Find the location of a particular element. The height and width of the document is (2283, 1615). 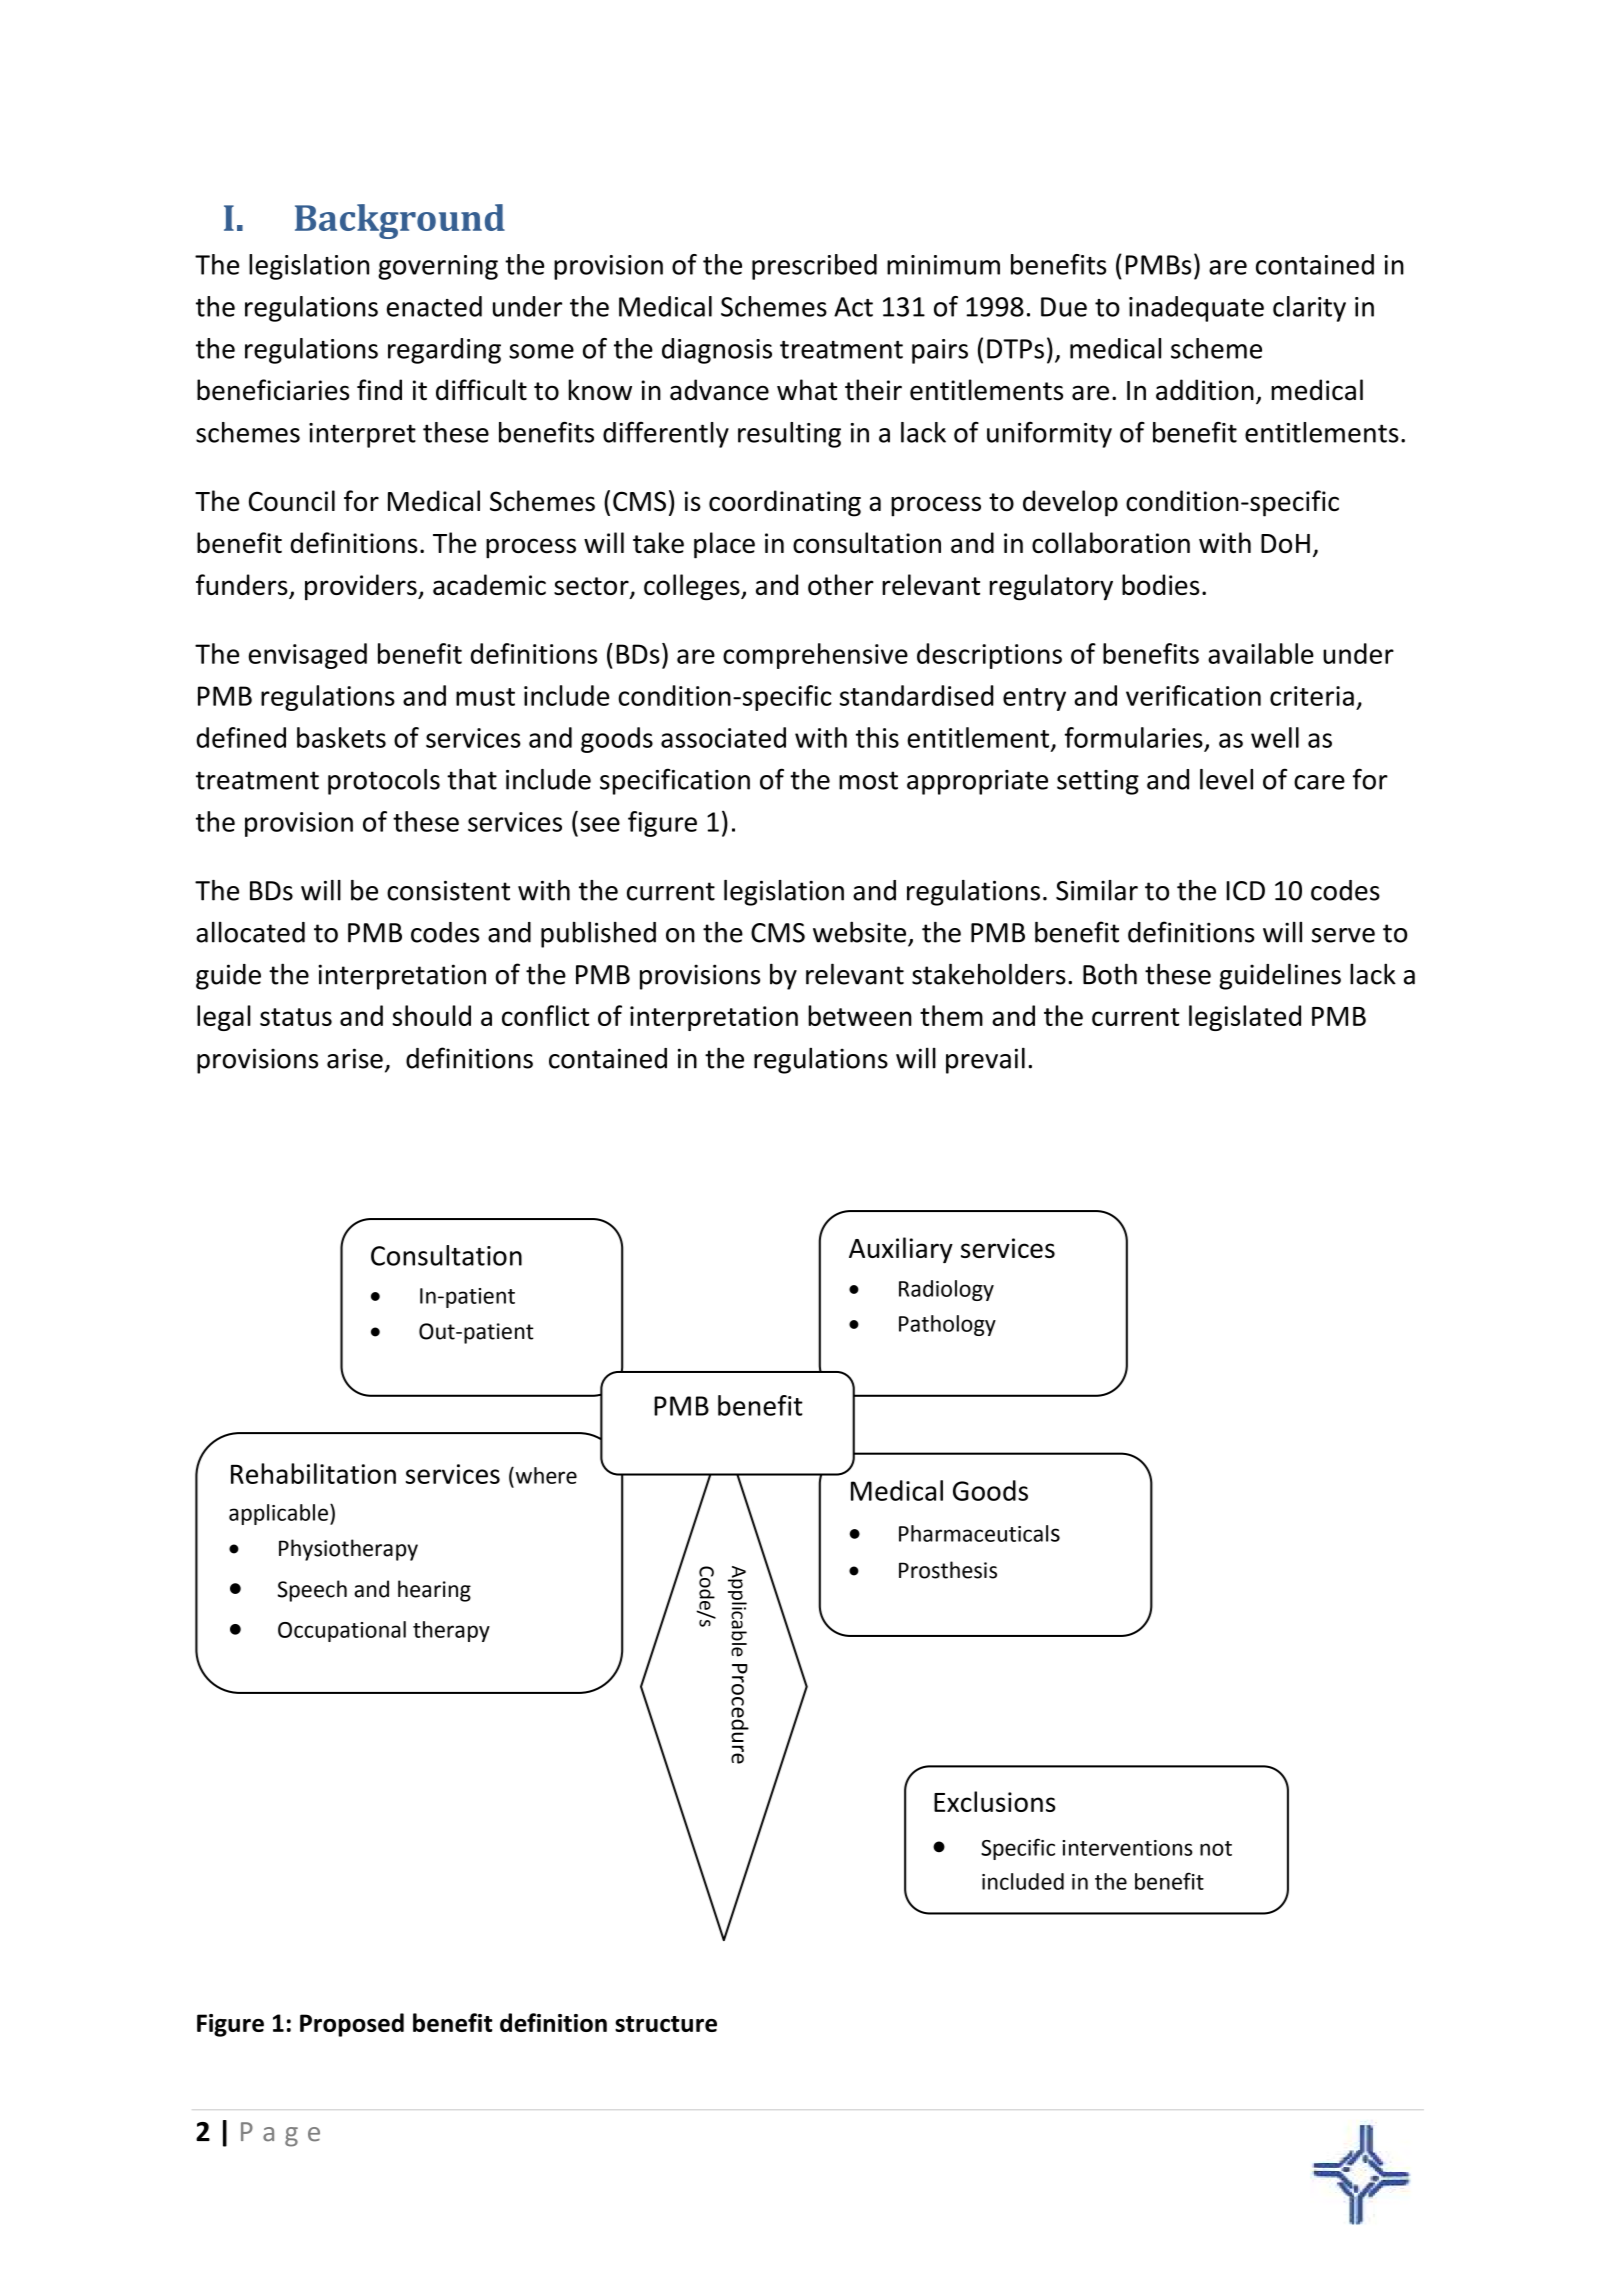

Rehabilitation is located at coordinates (313, 1473).
